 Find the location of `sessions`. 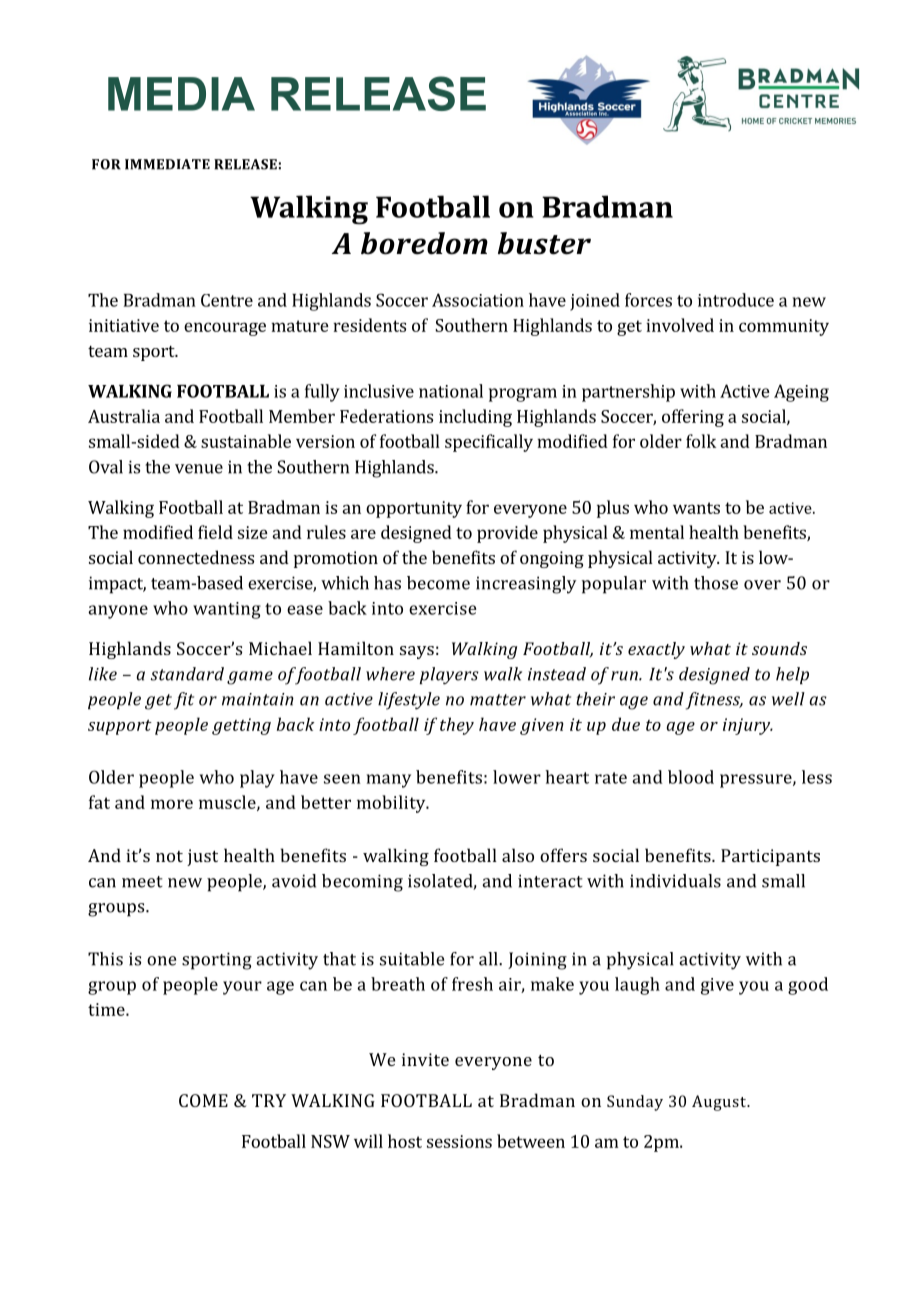

sessions is located at coordinates (459, 1141).
